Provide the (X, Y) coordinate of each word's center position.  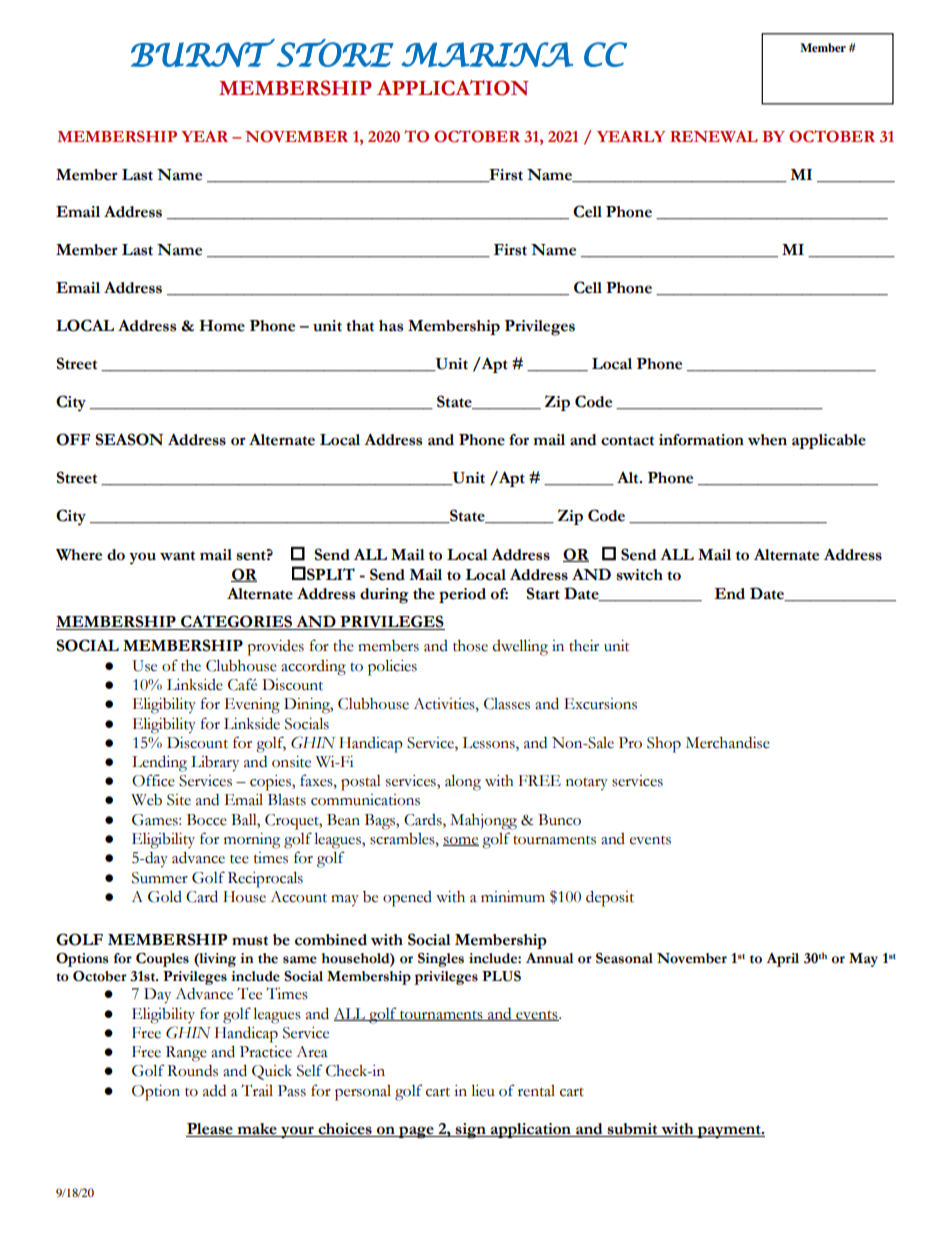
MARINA (487, 54)
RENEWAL (714, 136)
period (462, 595)
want (177, 556)
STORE (335, 52)
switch (639, 575)
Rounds (192, 1071)
